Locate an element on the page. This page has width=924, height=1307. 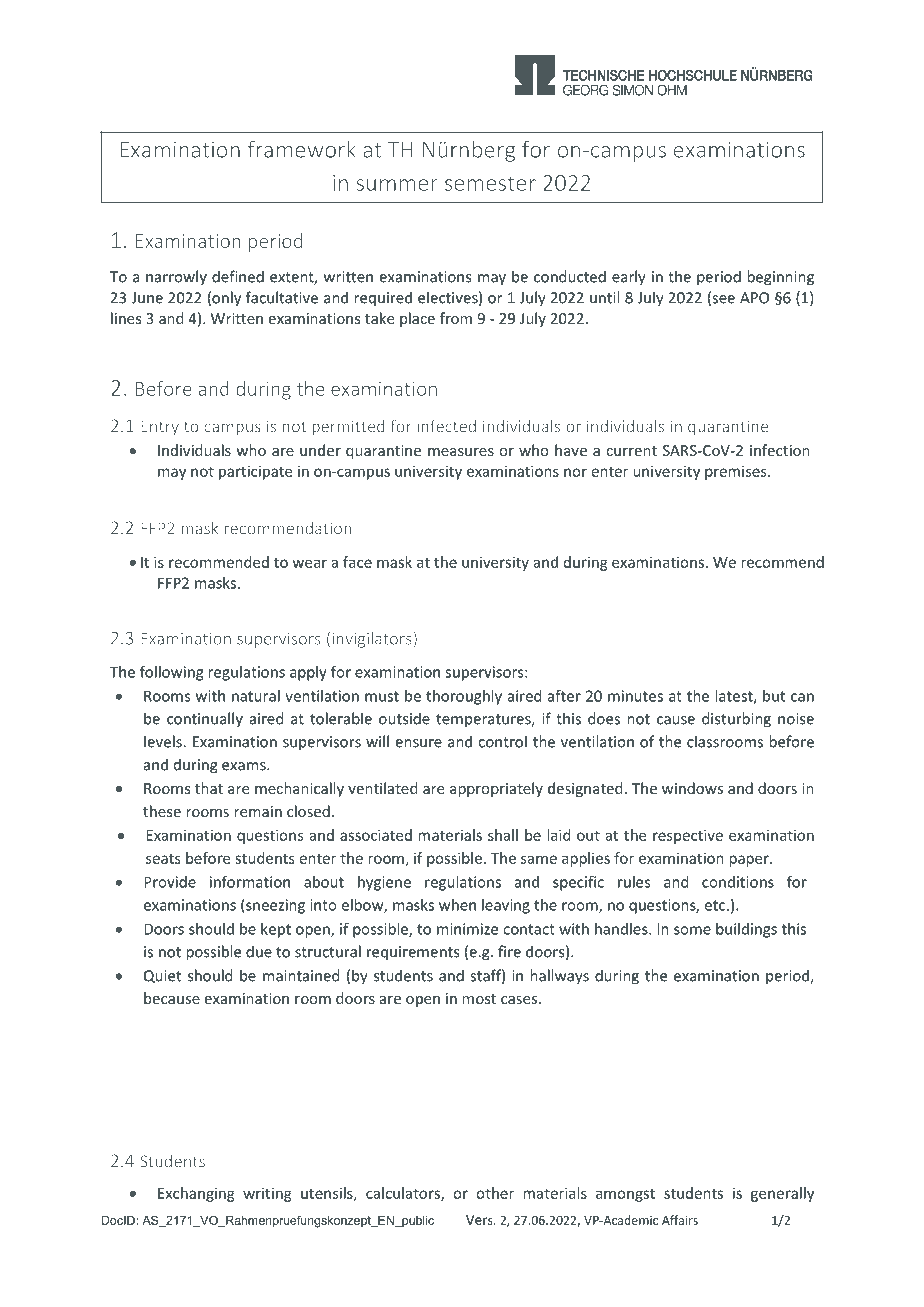
thoroughly is located at coordinates (464, 697).
